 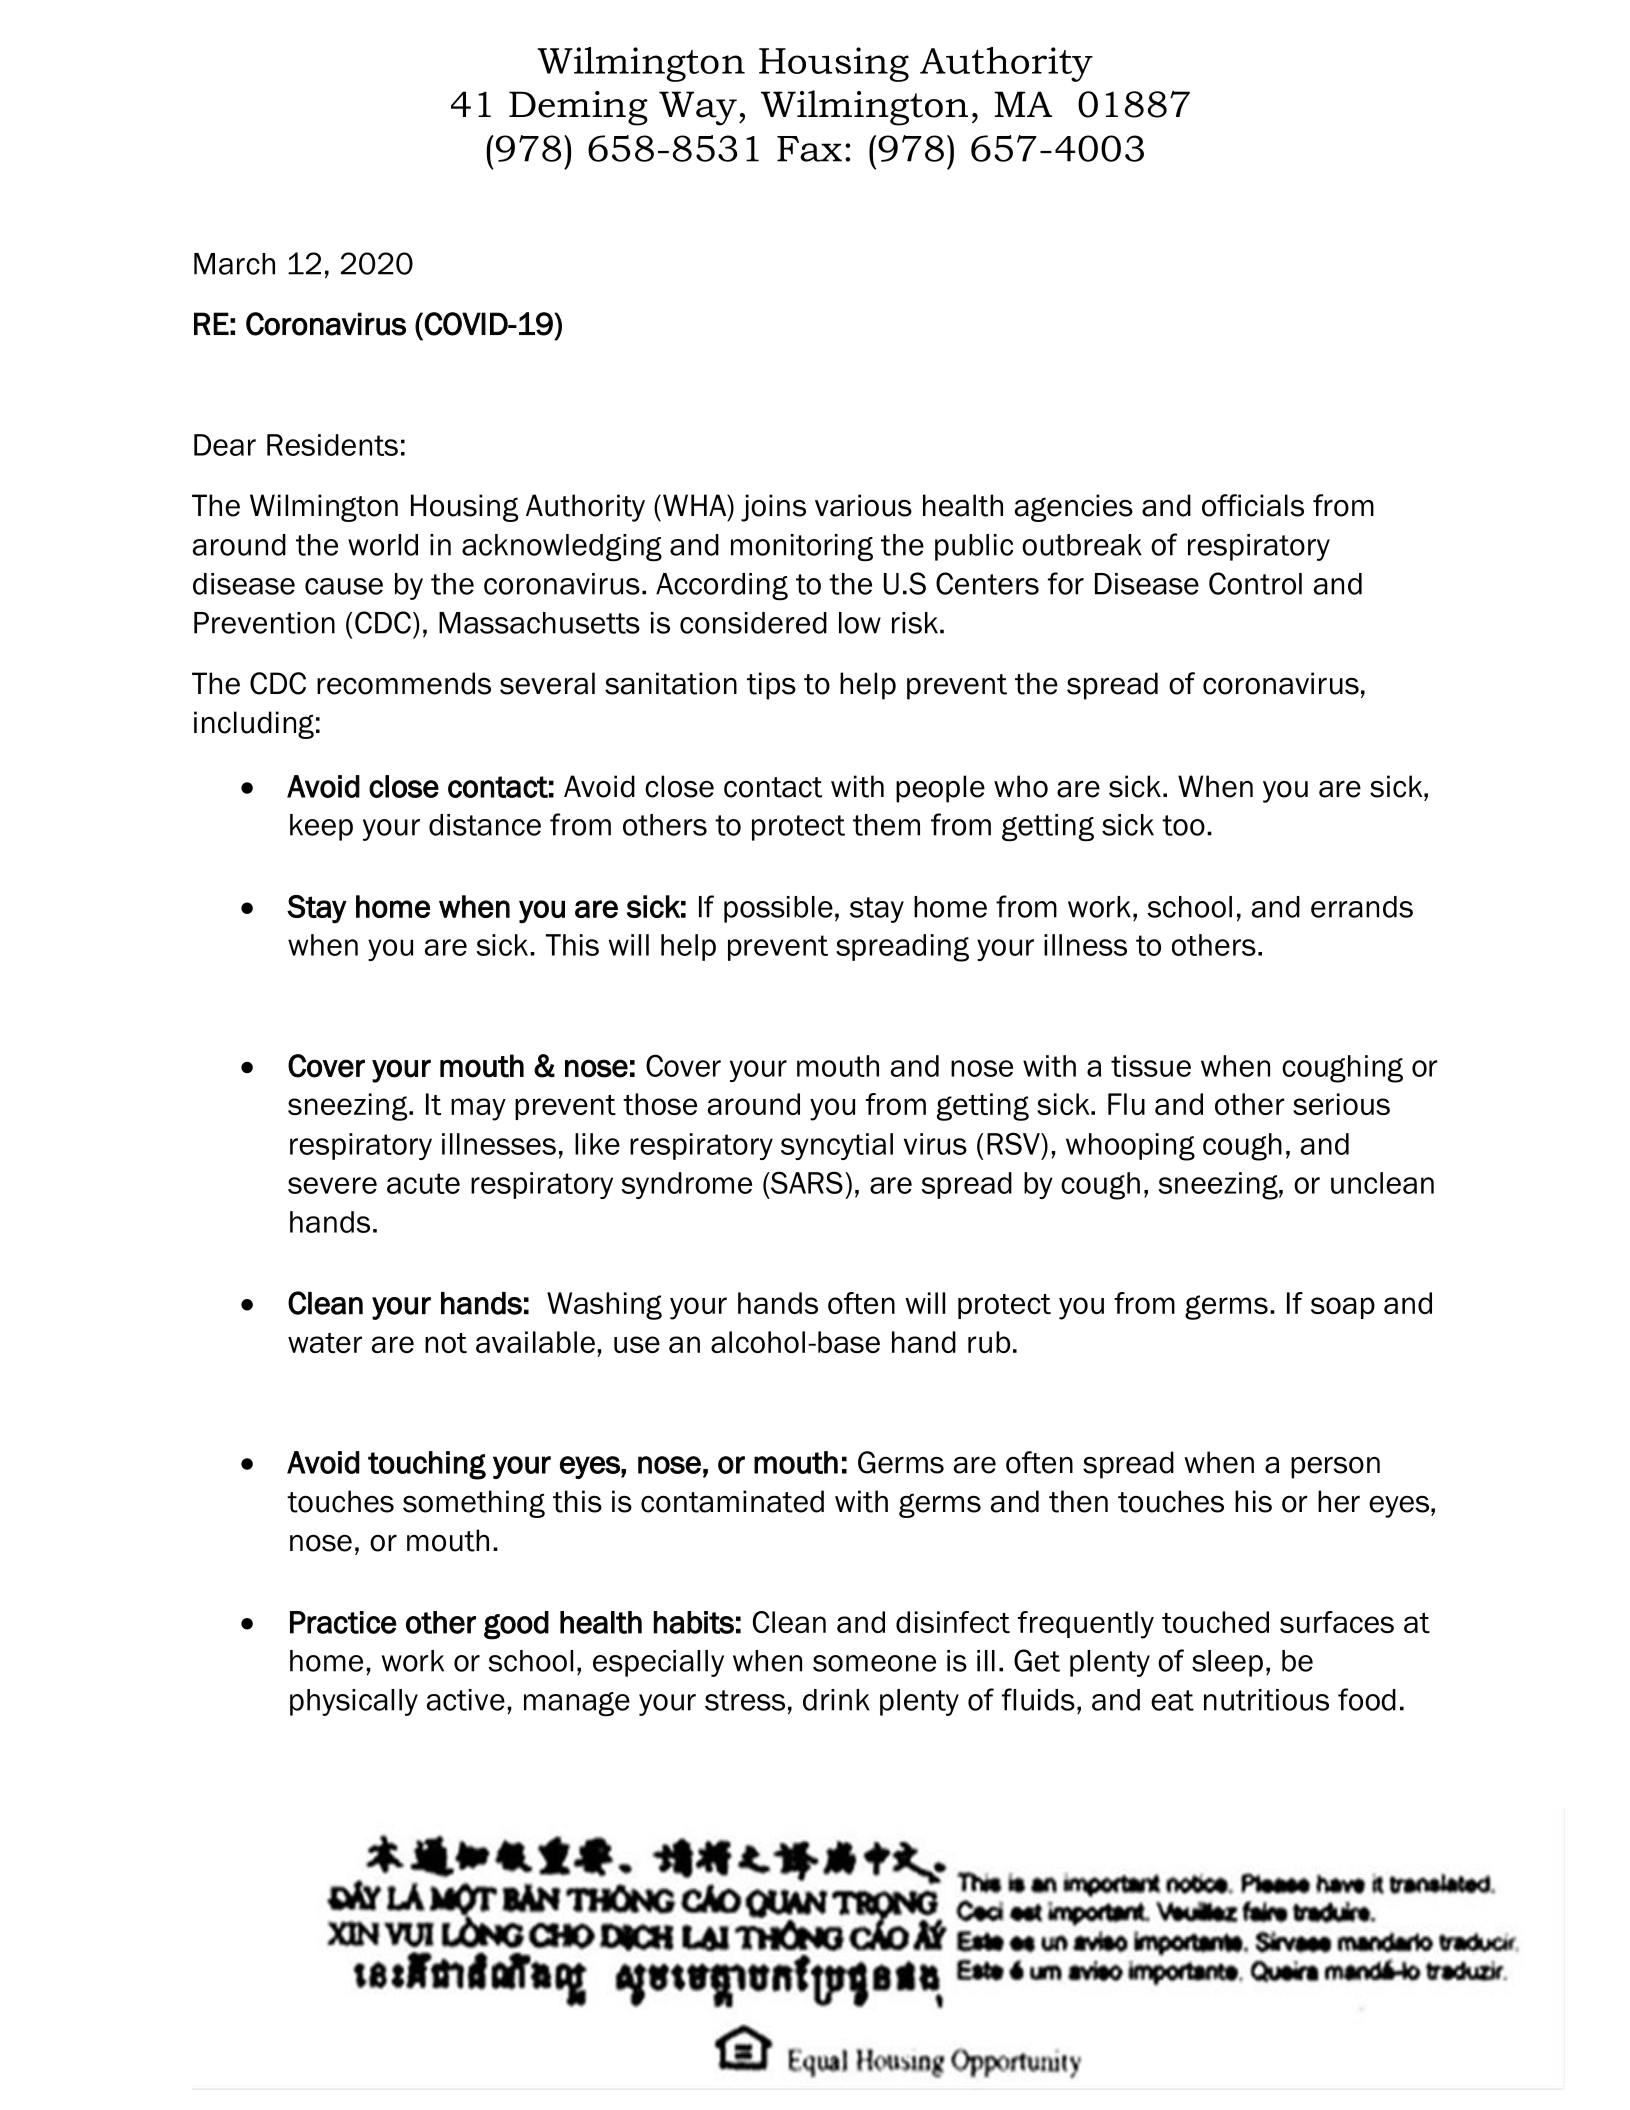 I want to click on tissue, so click(x=1151, y=1066).
